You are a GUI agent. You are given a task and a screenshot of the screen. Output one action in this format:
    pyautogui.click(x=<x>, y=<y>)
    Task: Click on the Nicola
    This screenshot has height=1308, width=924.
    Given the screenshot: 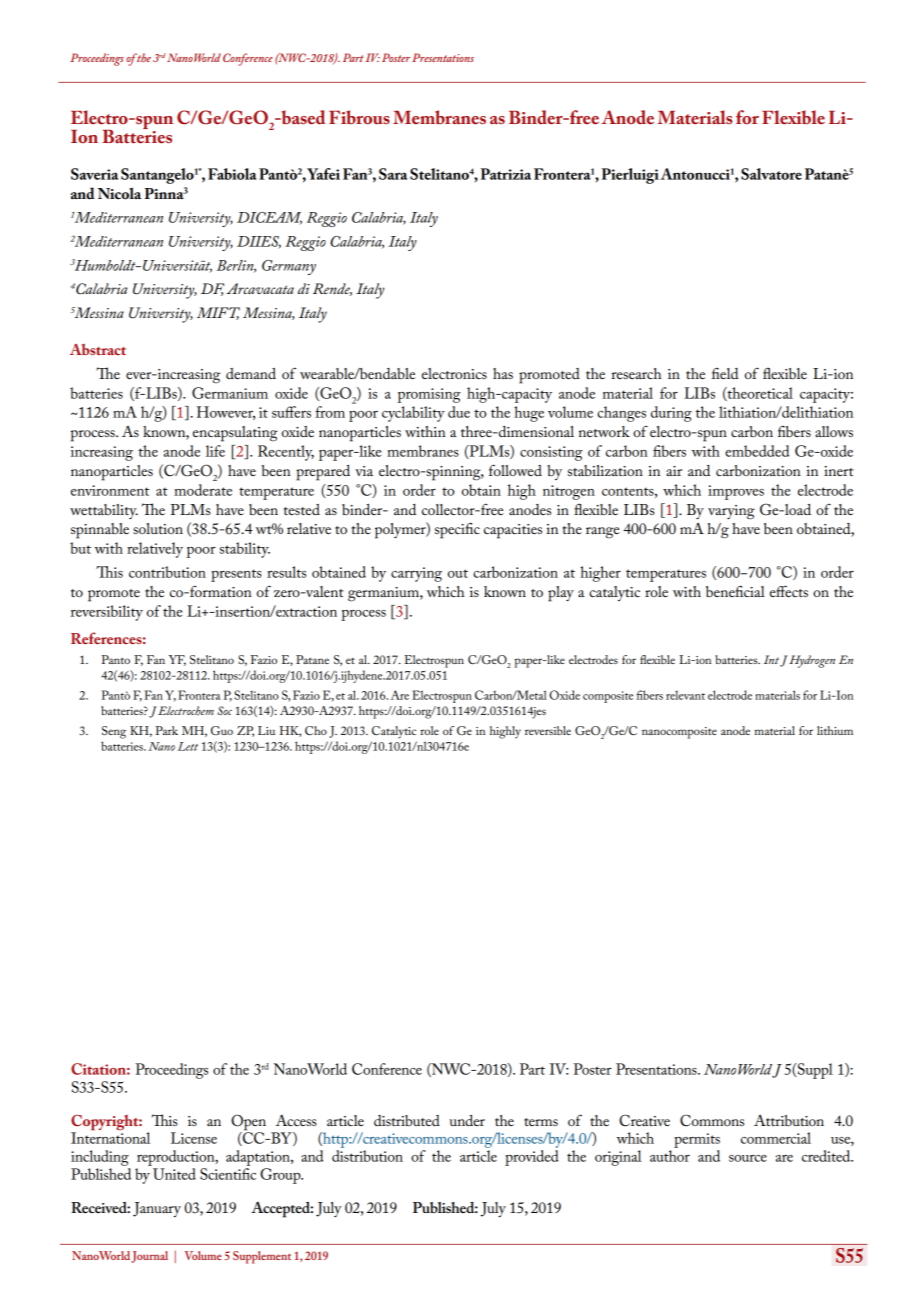 What is the action you would take?
    pyautogui.click(x=119, y=193)
